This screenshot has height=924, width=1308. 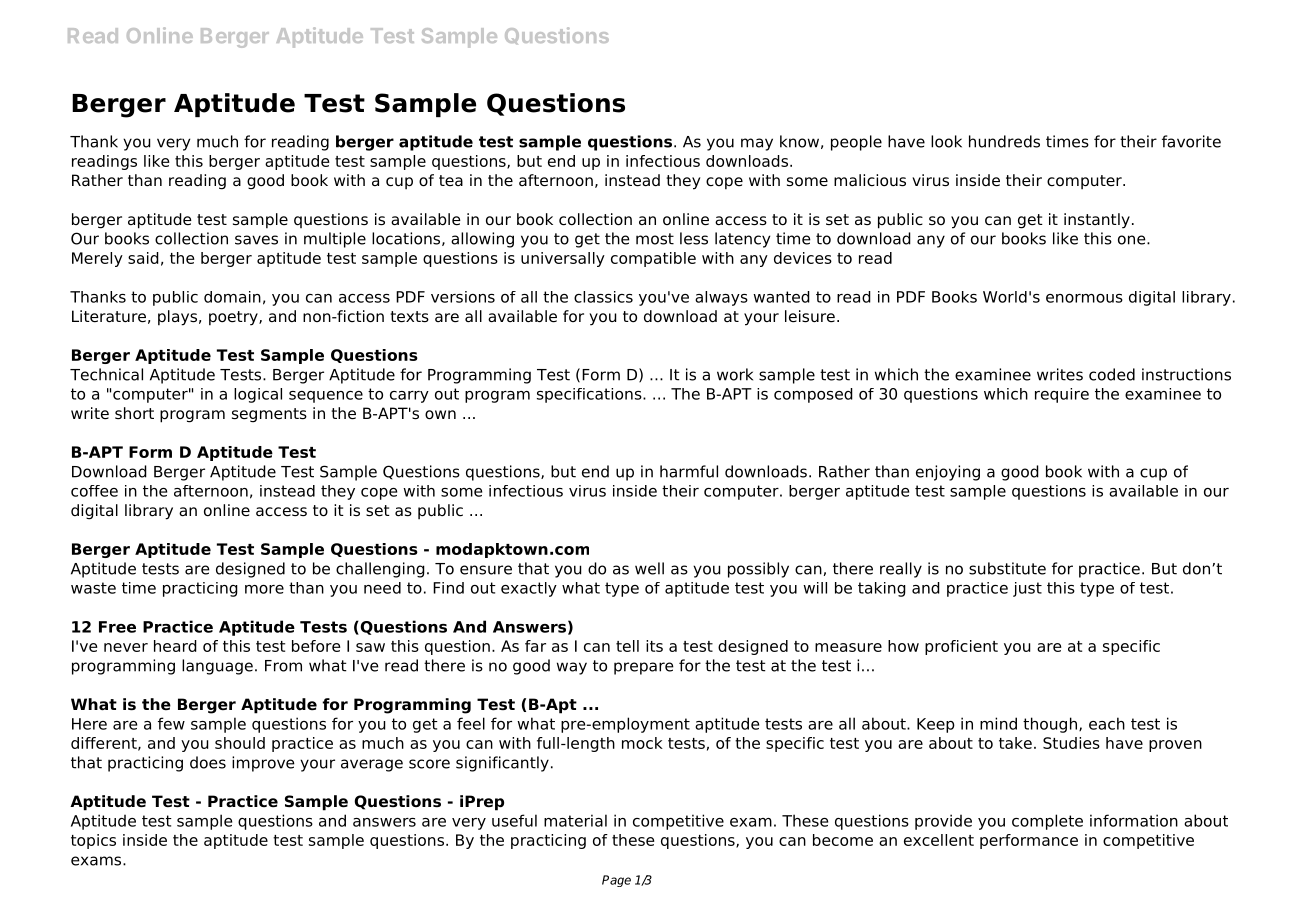 What do you see at coordinates (269, 415) in the screenshot?
I see `segments` at bounding box center [269, 415].
